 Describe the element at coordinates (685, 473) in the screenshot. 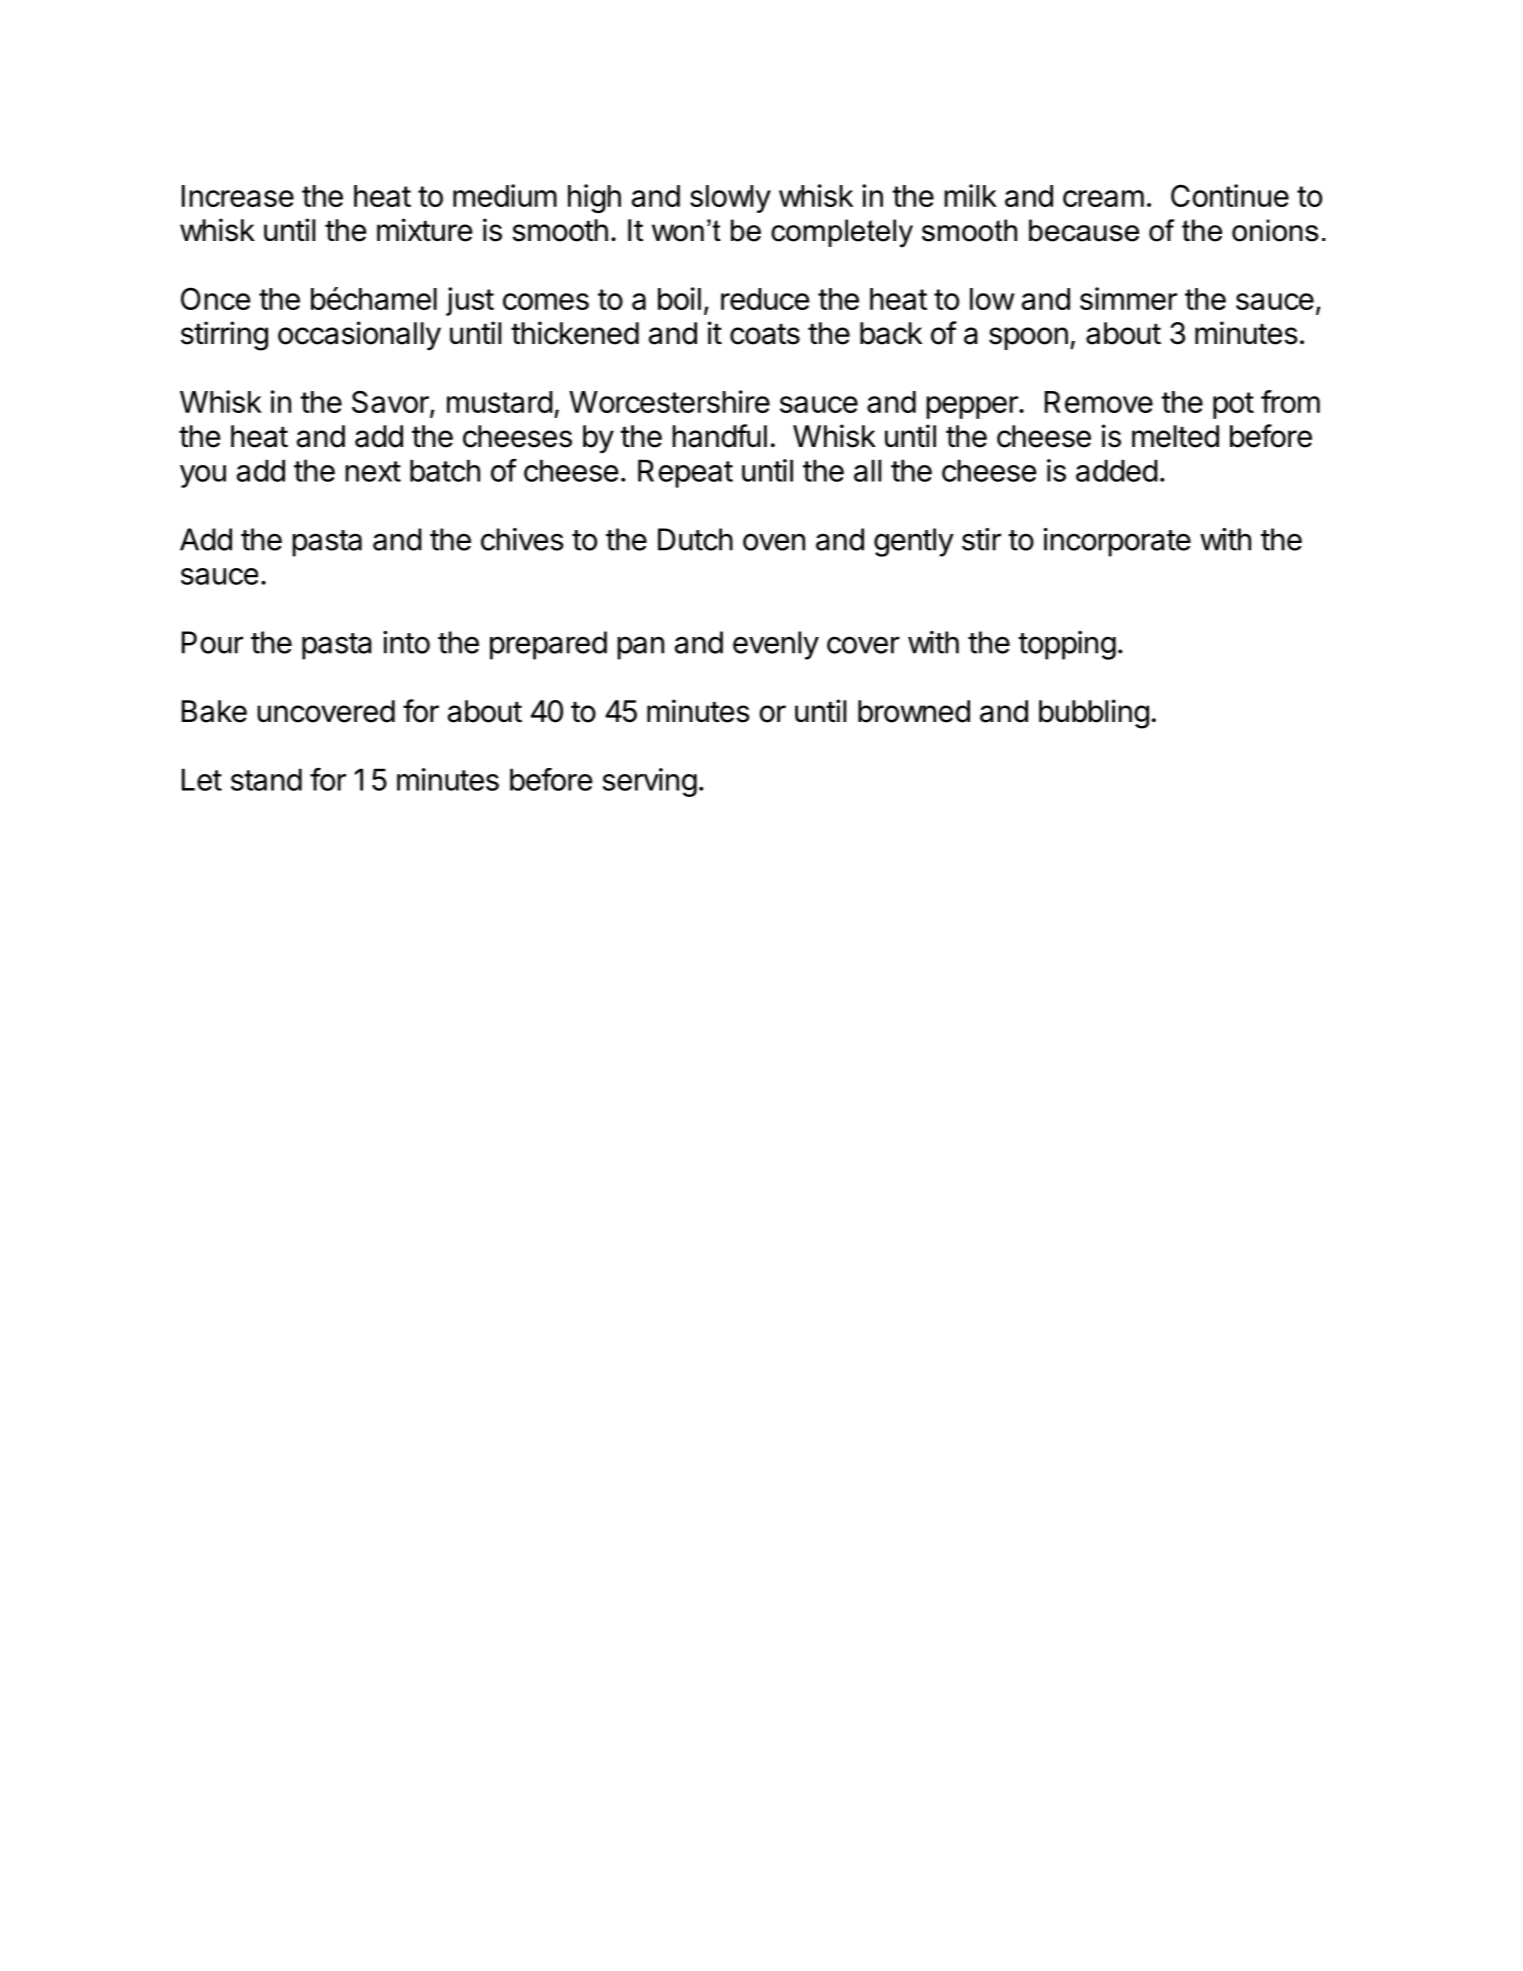

I see `Repeat` at that location.
